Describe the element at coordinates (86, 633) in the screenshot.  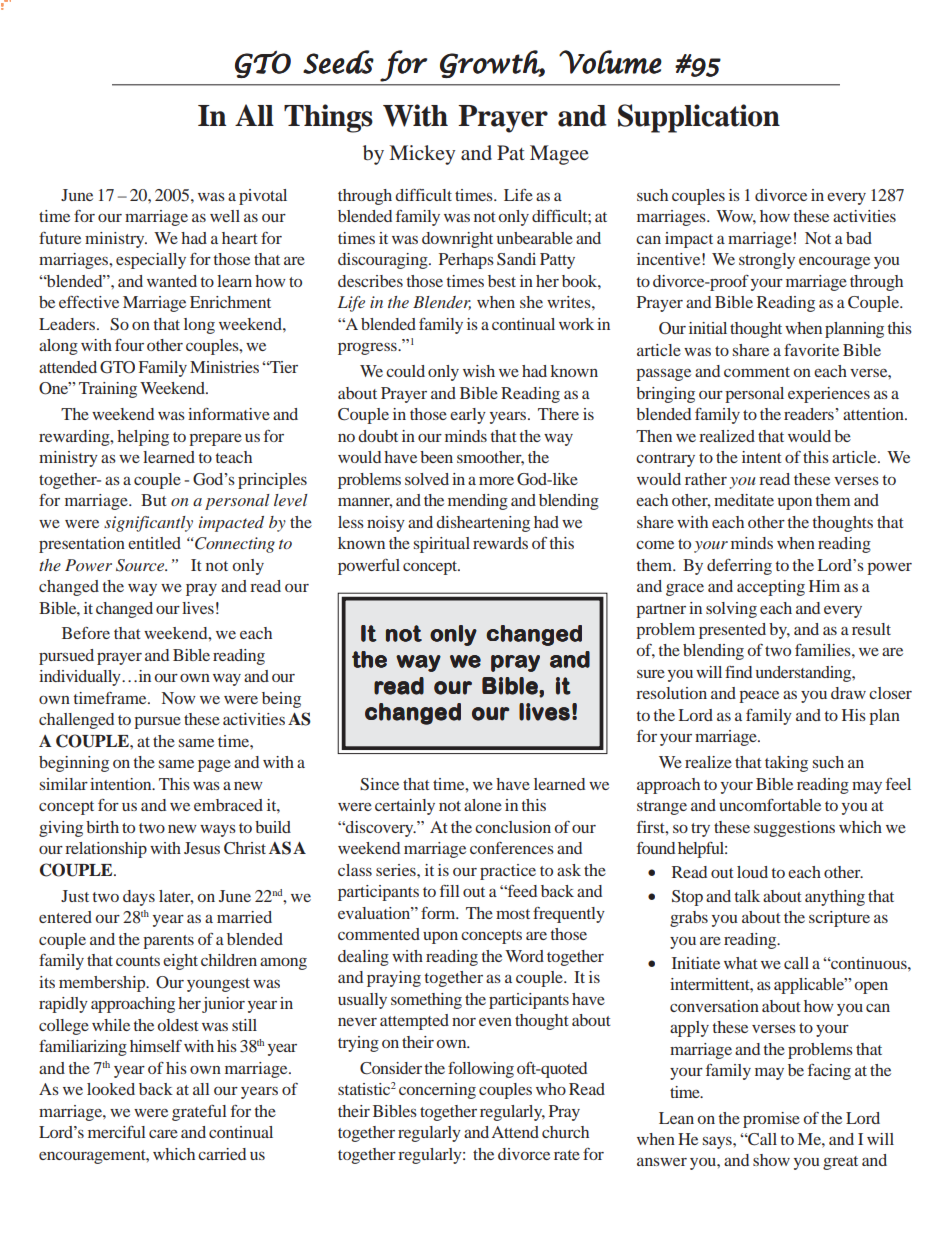
I see `Before` at that location.
